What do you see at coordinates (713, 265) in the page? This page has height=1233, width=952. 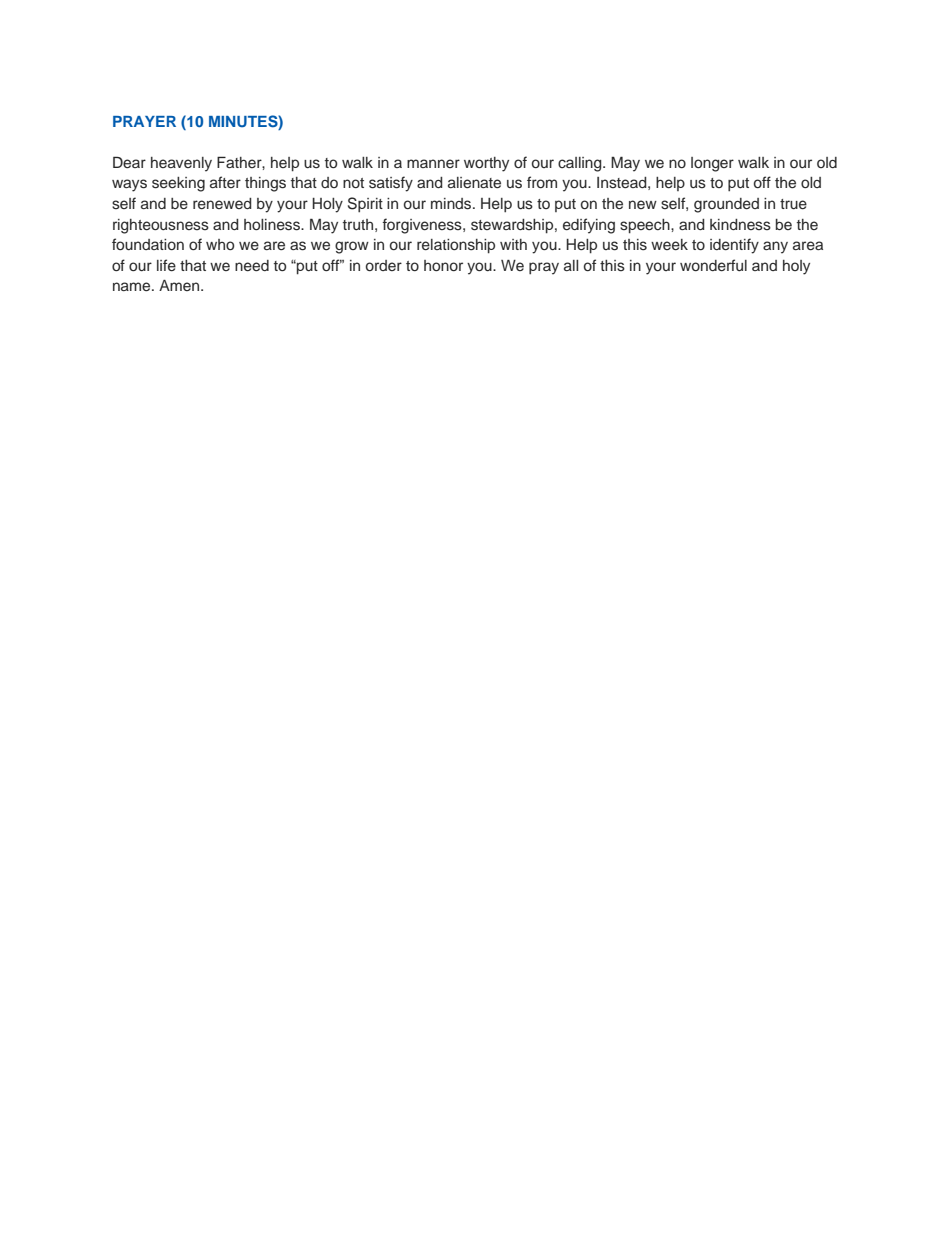 I see `wonderful` at bounding box center [713, 265].
